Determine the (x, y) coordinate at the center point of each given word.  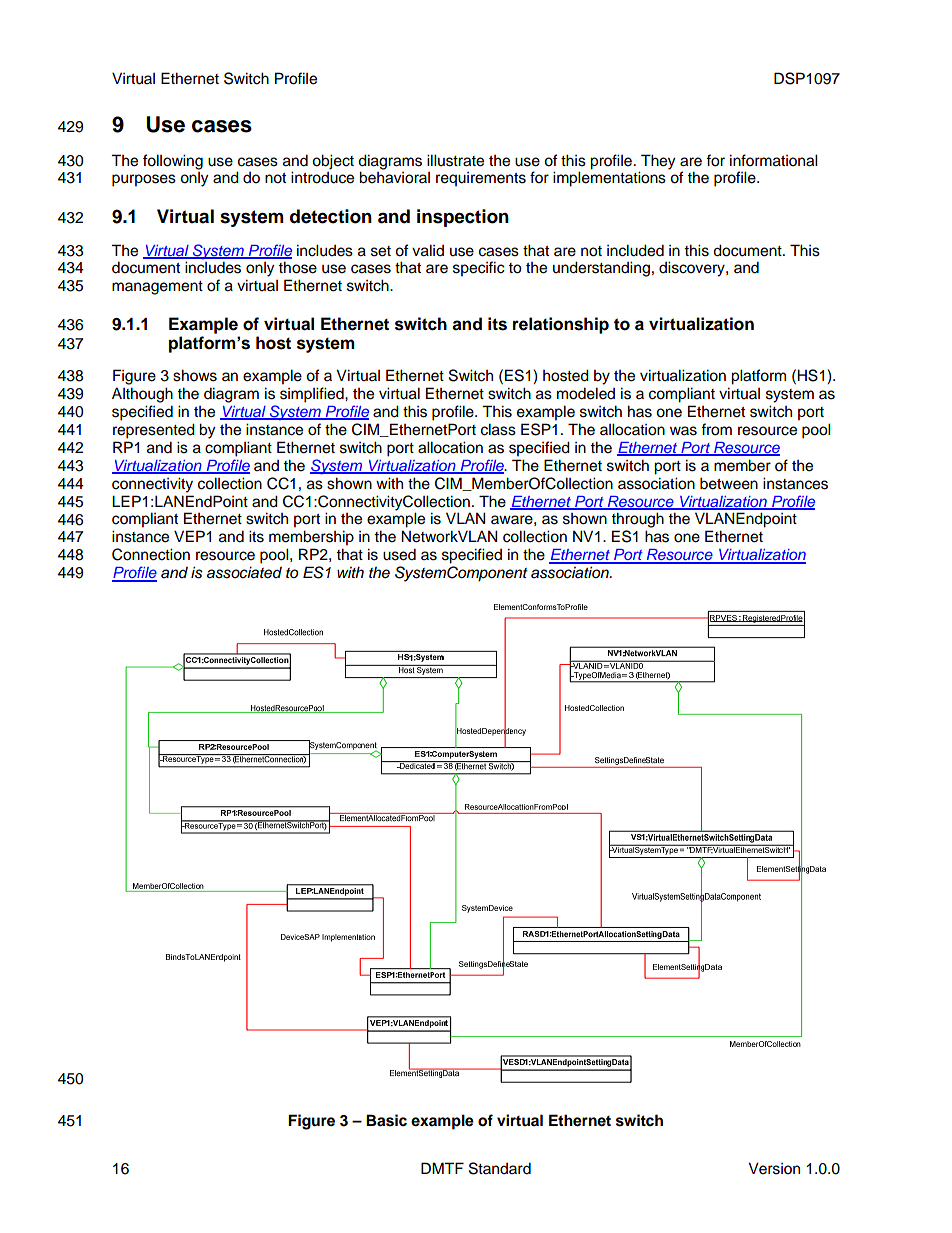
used (399, 554)
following (173, 162)
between (729, 483)
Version (774, 1168)
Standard (500, 1168)
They (658, 162)
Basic (386, 1120)
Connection (151, 554)
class (498, 429)
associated (244, 572)
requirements (481, 179)
